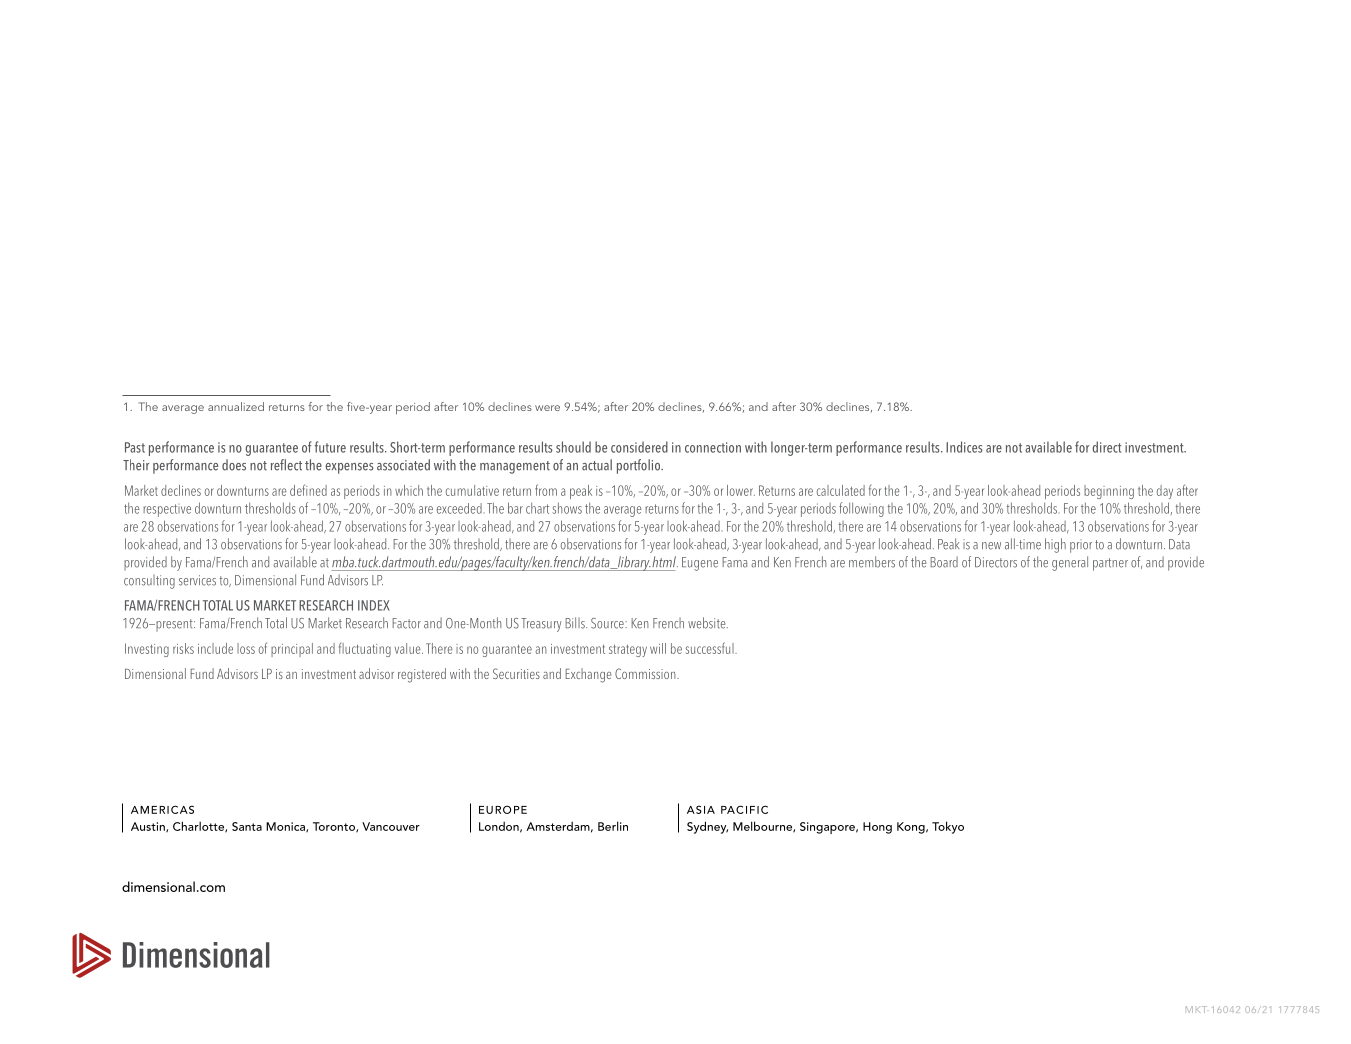 This screenshot has height=1044, width=1351. I want to click on Source, so click(608, 623).
